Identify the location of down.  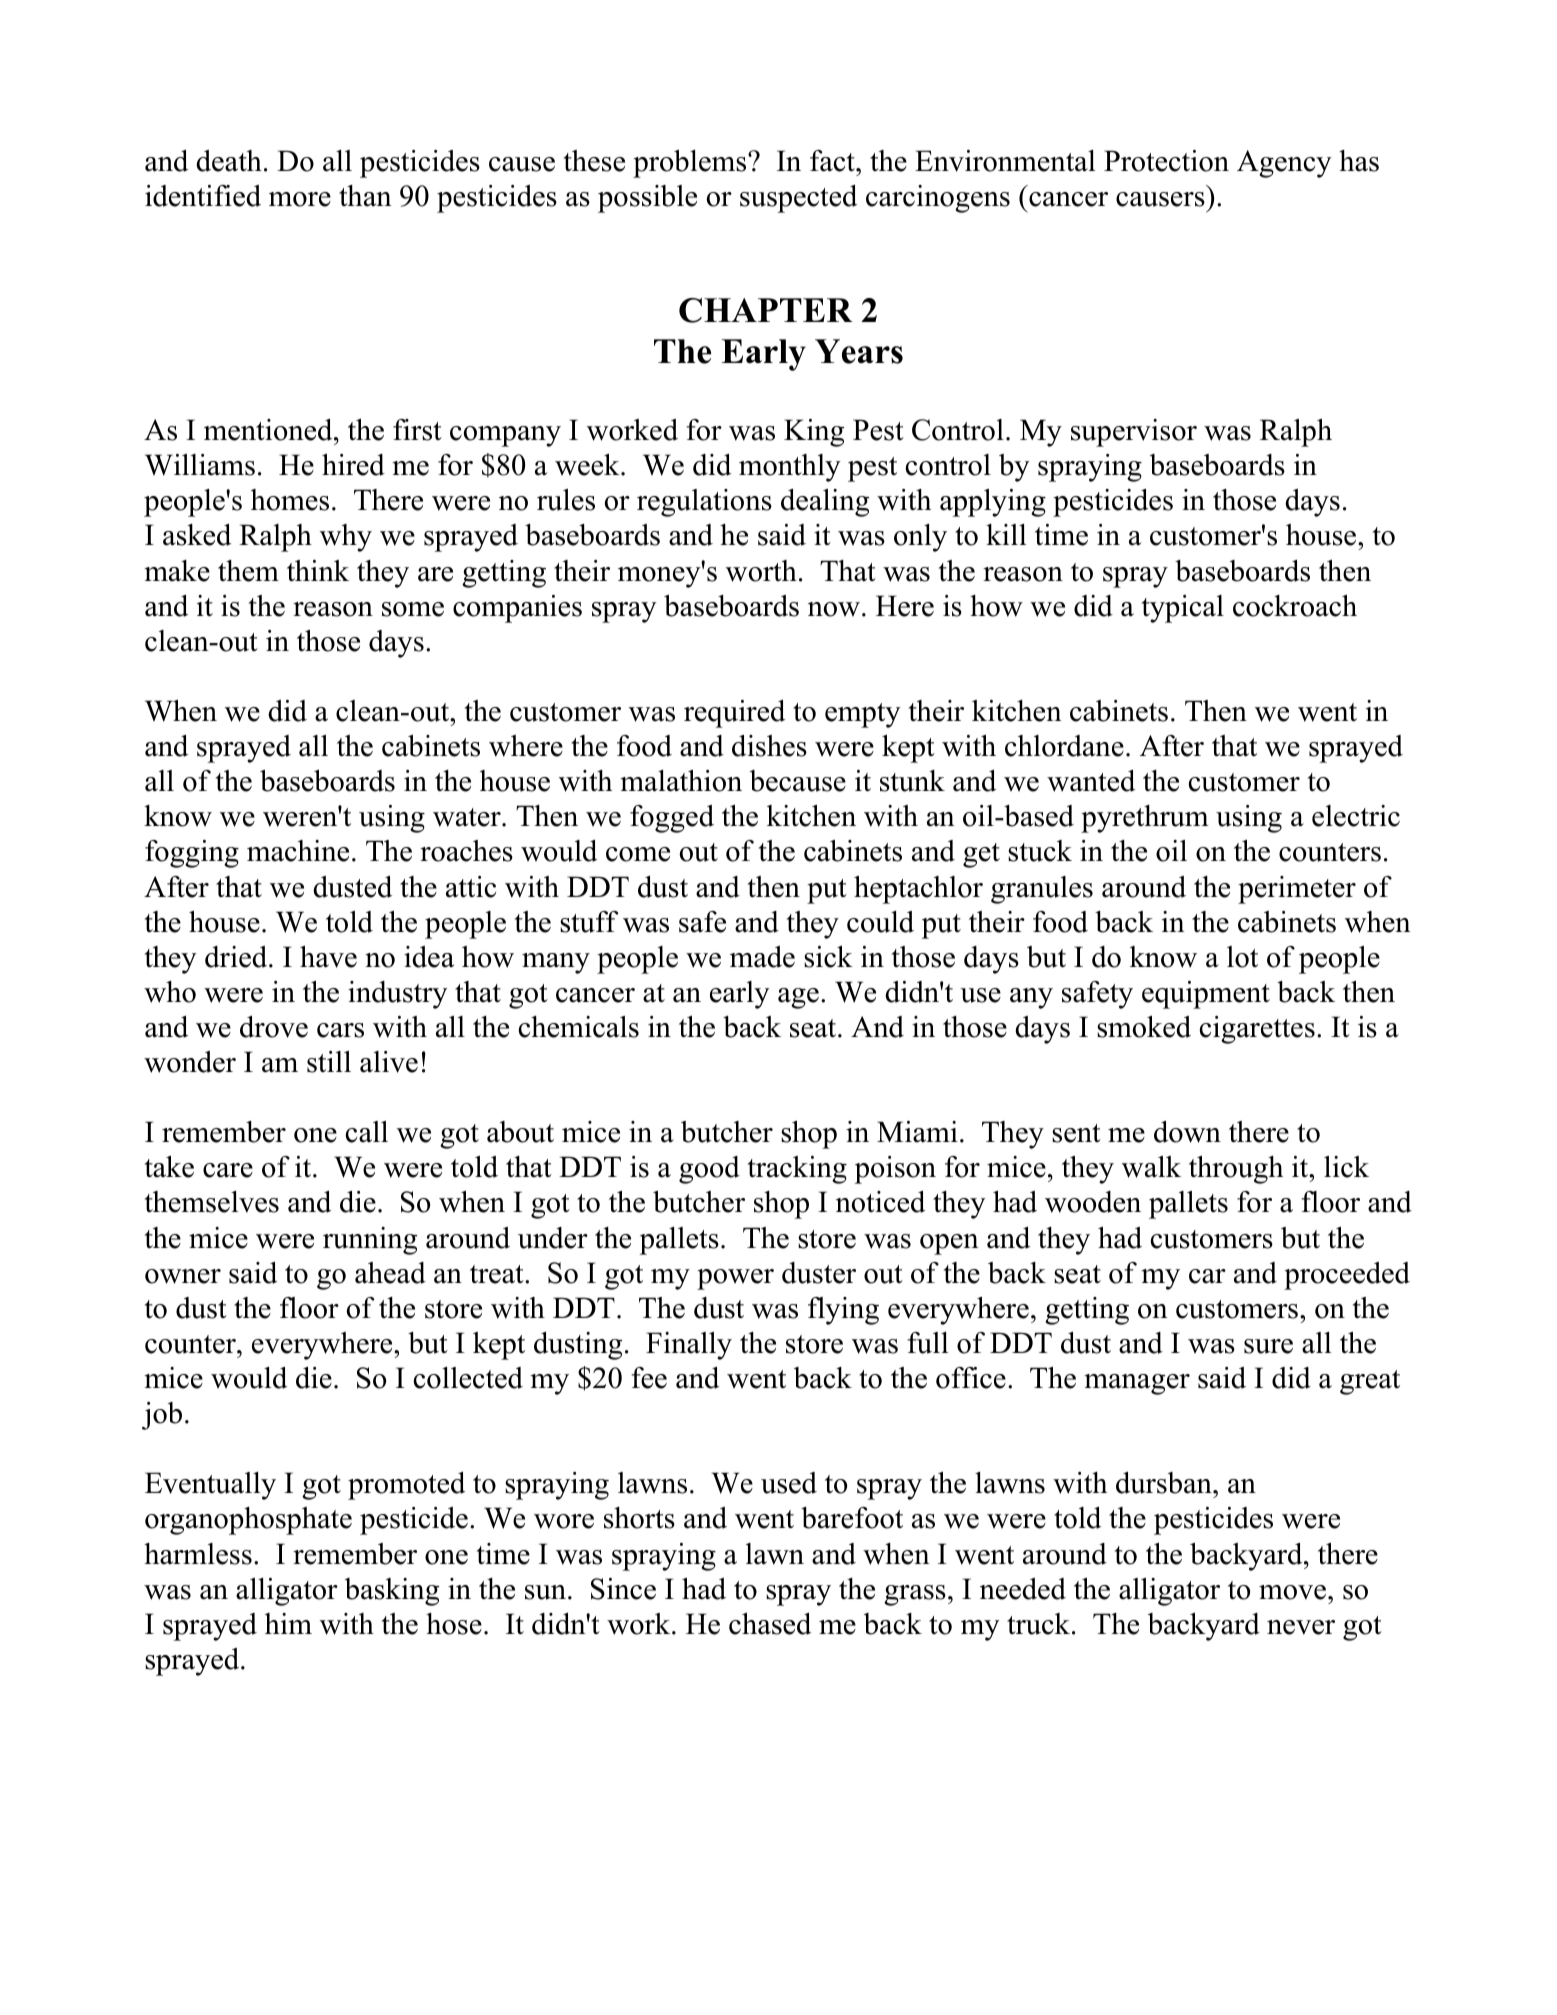
(1187, 1132).
